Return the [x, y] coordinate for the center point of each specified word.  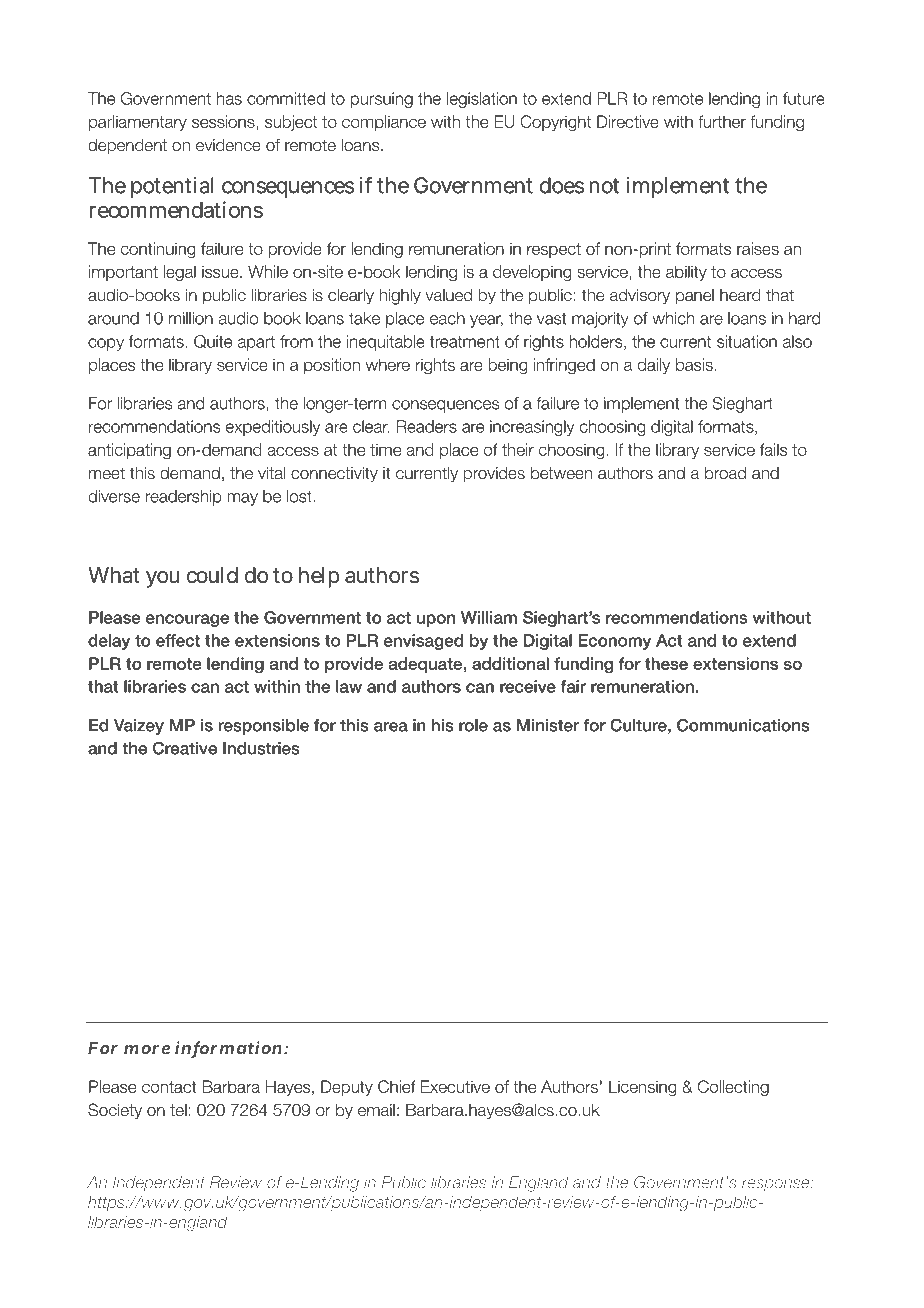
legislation [482, 100]
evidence [228, 145]
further [722, 121]
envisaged [423, 642]
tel [178, 1110]
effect [178, 640]
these [666, 663]
